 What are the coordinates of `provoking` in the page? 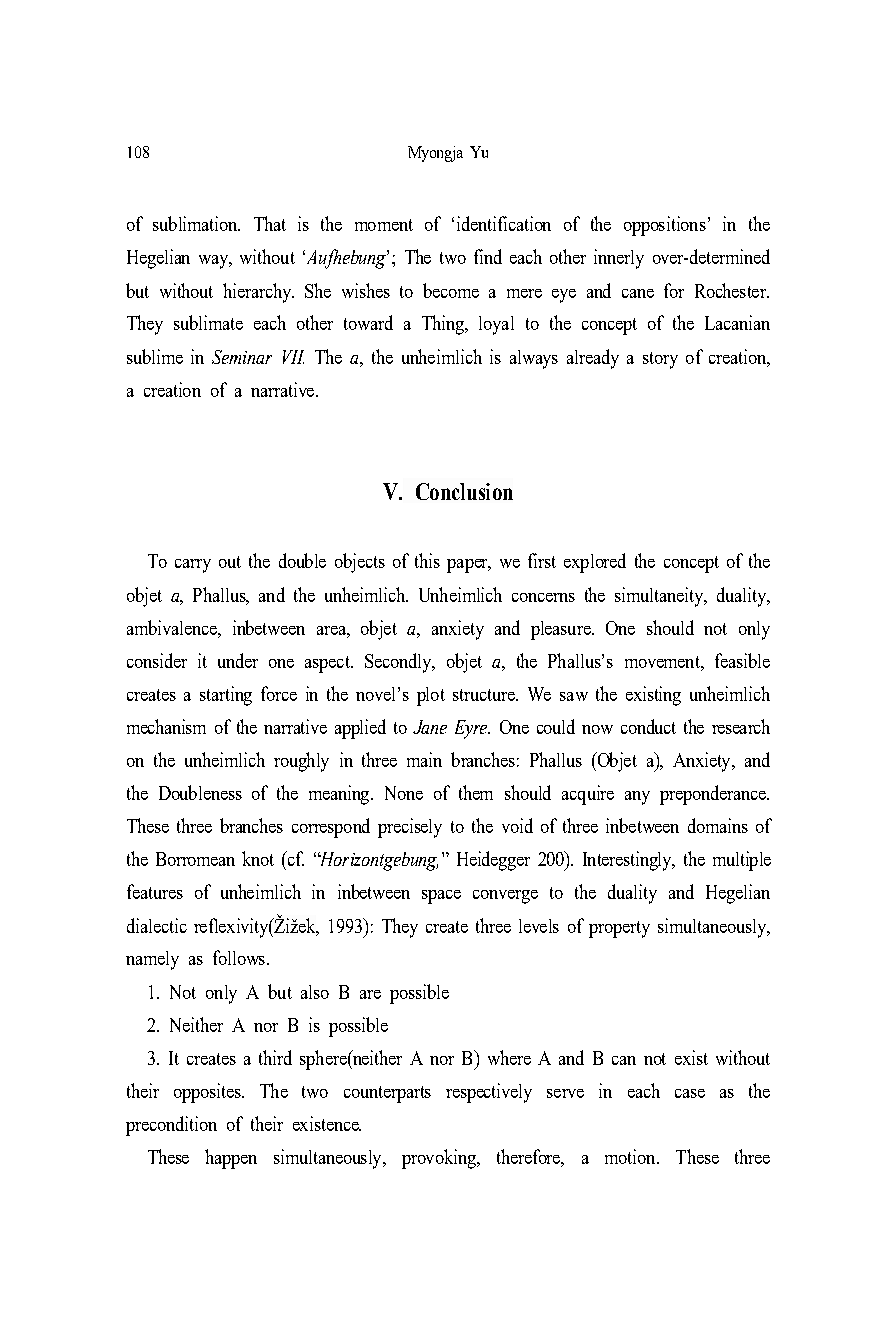 It's located at (440, 1159).
